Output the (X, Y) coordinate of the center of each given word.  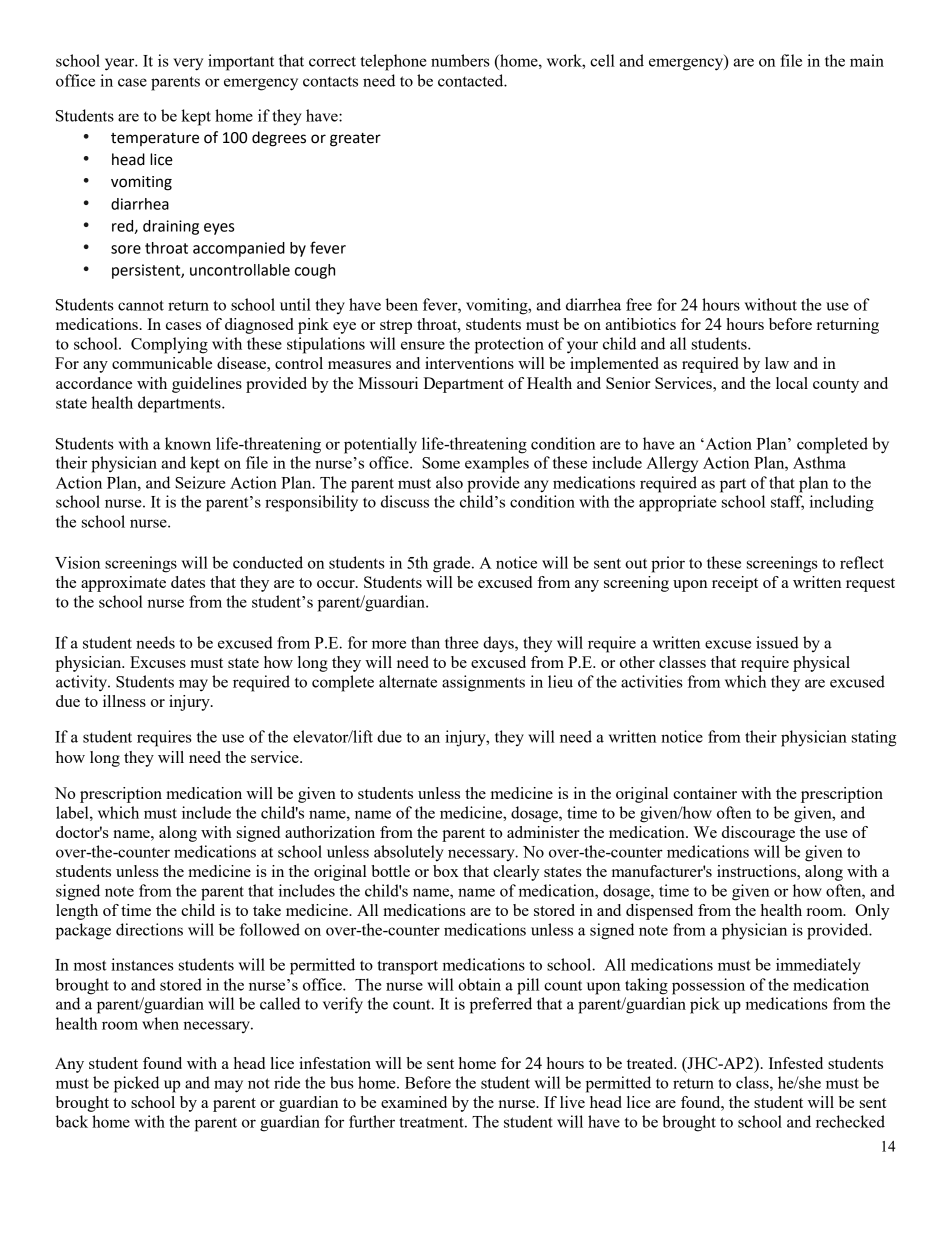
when (160, 1023)
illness (124, 701)
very (188, 64)
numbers (460, 60)
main (867, 60)
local (792, 383)
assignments (483, 683)
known (188, 443)
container (705, 793)
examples (497, 464)
